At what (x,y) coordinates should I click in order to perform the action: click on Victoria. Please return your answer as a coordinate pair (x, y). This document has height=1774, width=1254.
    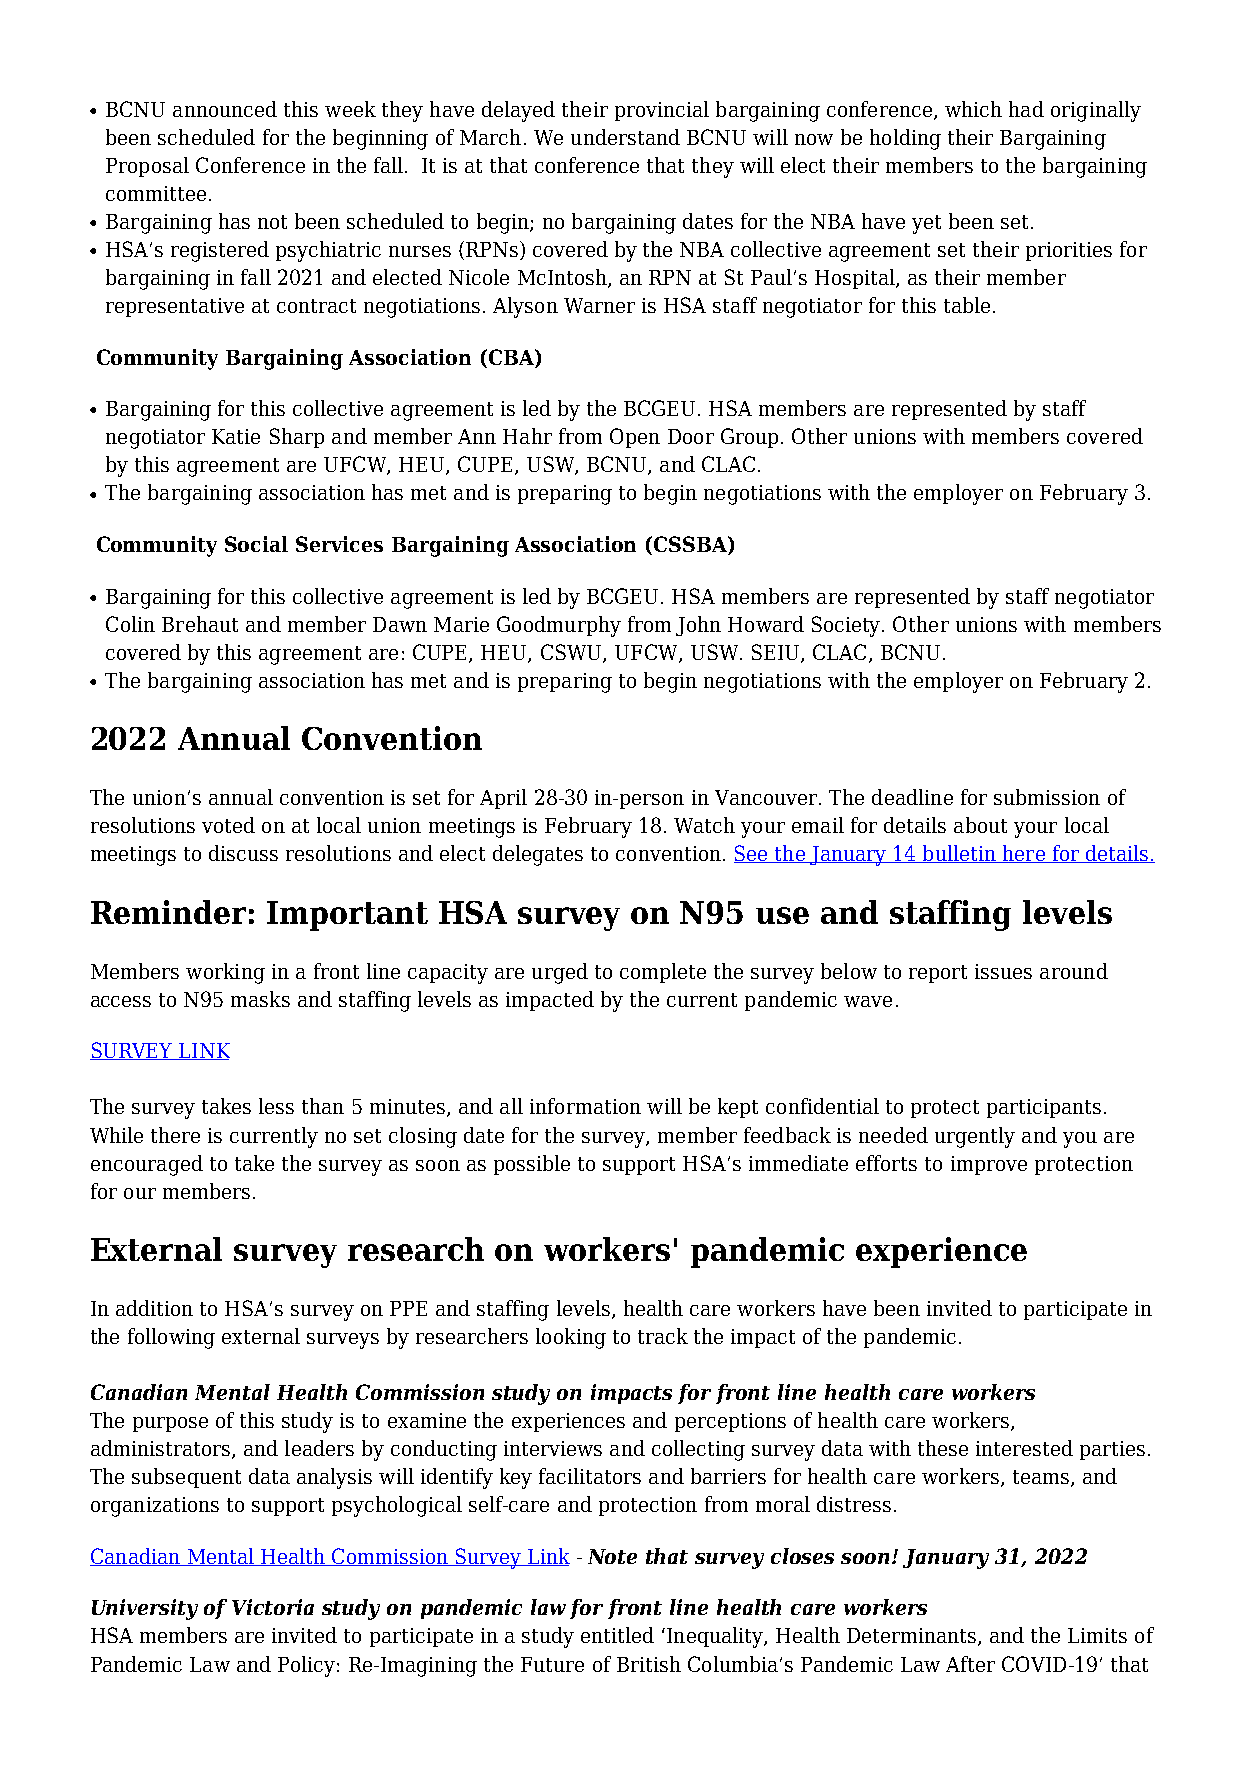
    Looking at the image, I should click on (273, 1607).
